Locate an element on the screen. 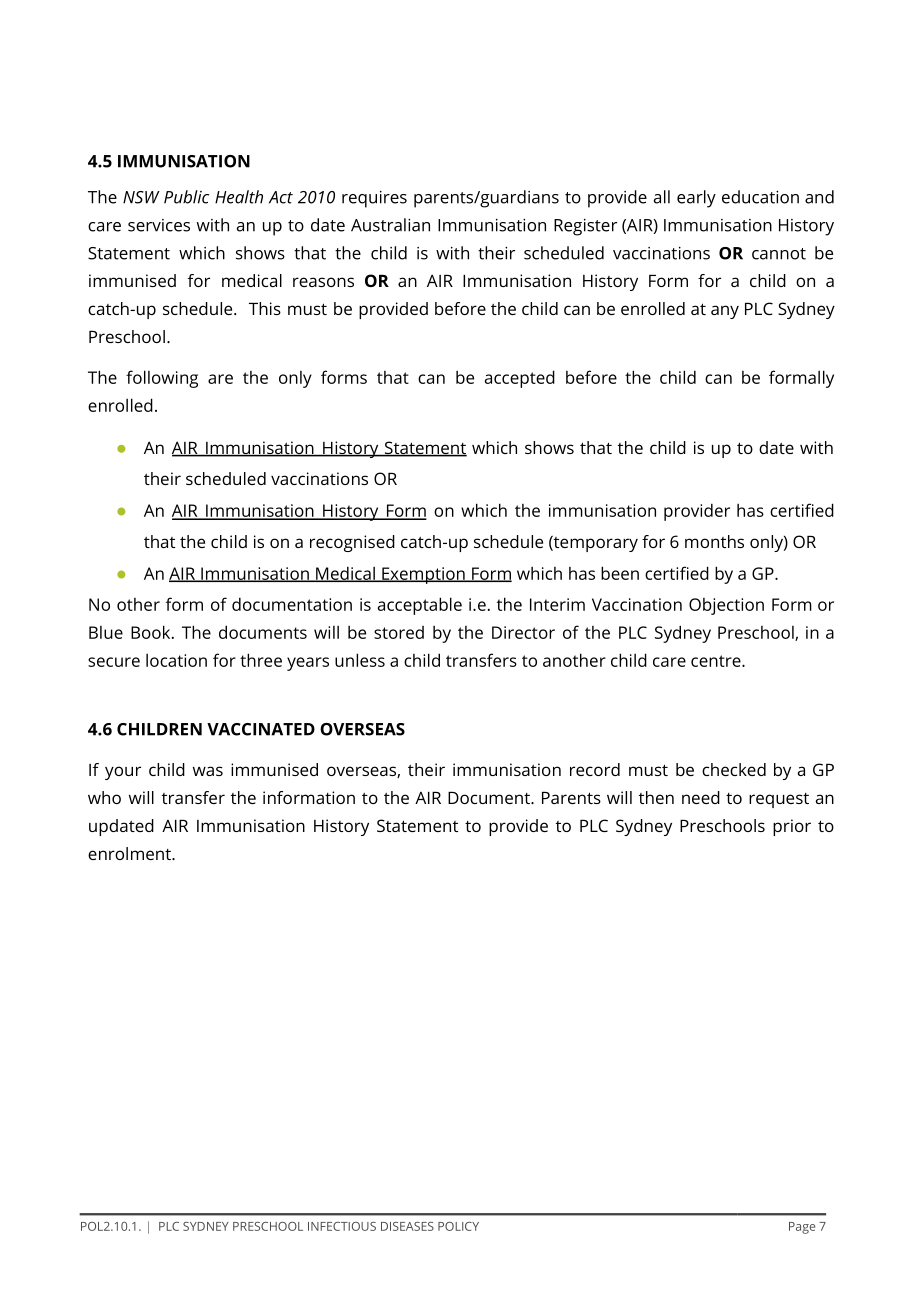 The width and height of the screenshot is (924, 1307). education is located at coordinates (760, 197).
